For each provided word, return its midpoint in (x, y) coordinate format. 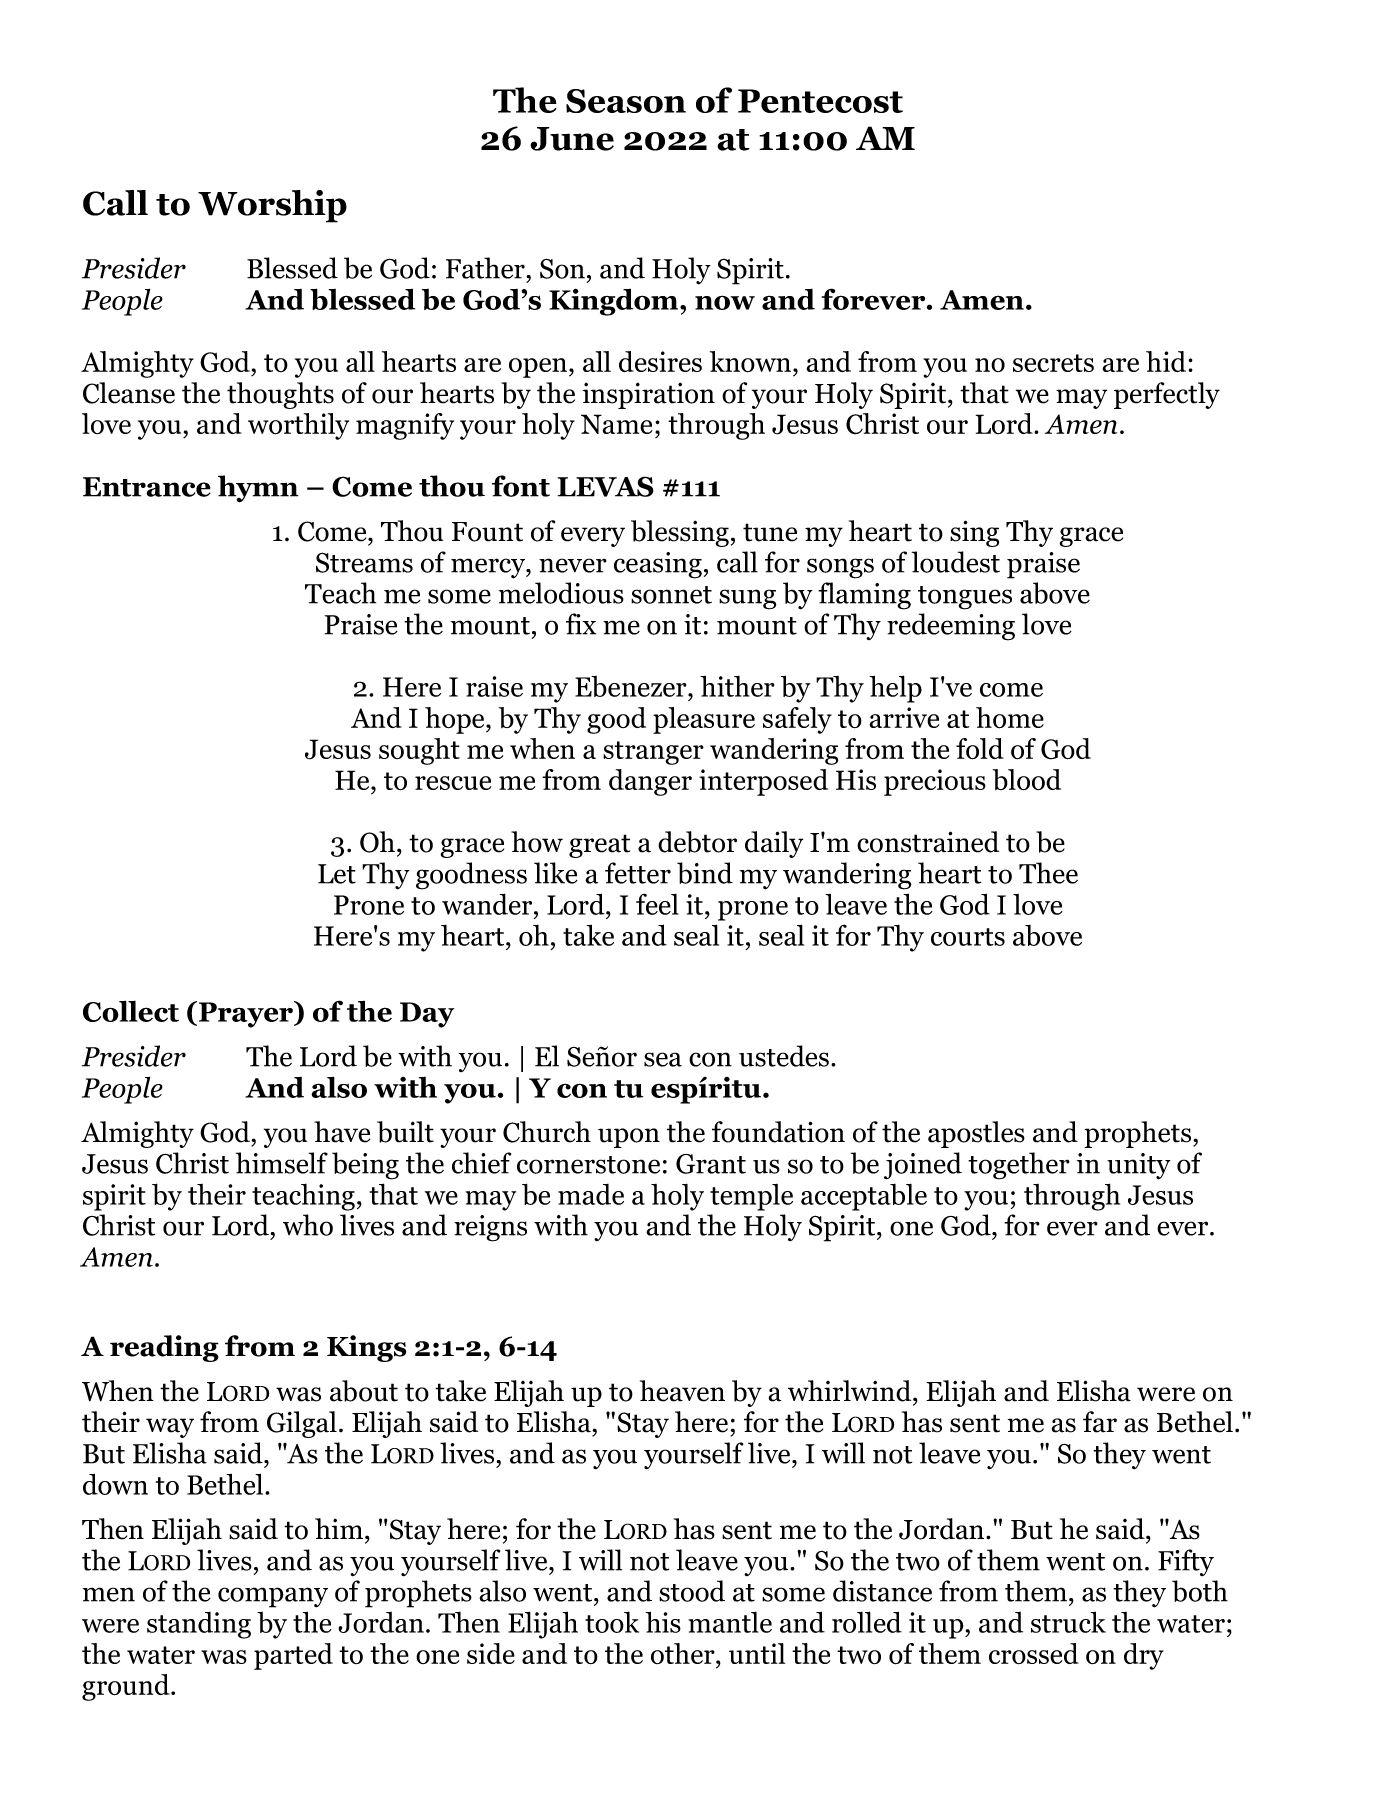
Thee (1048, 873)
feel (657, 904)
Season (626, 101)
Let (337, 874)
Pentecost (820, 101)
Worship (272, 206)
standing (199, 1625)
